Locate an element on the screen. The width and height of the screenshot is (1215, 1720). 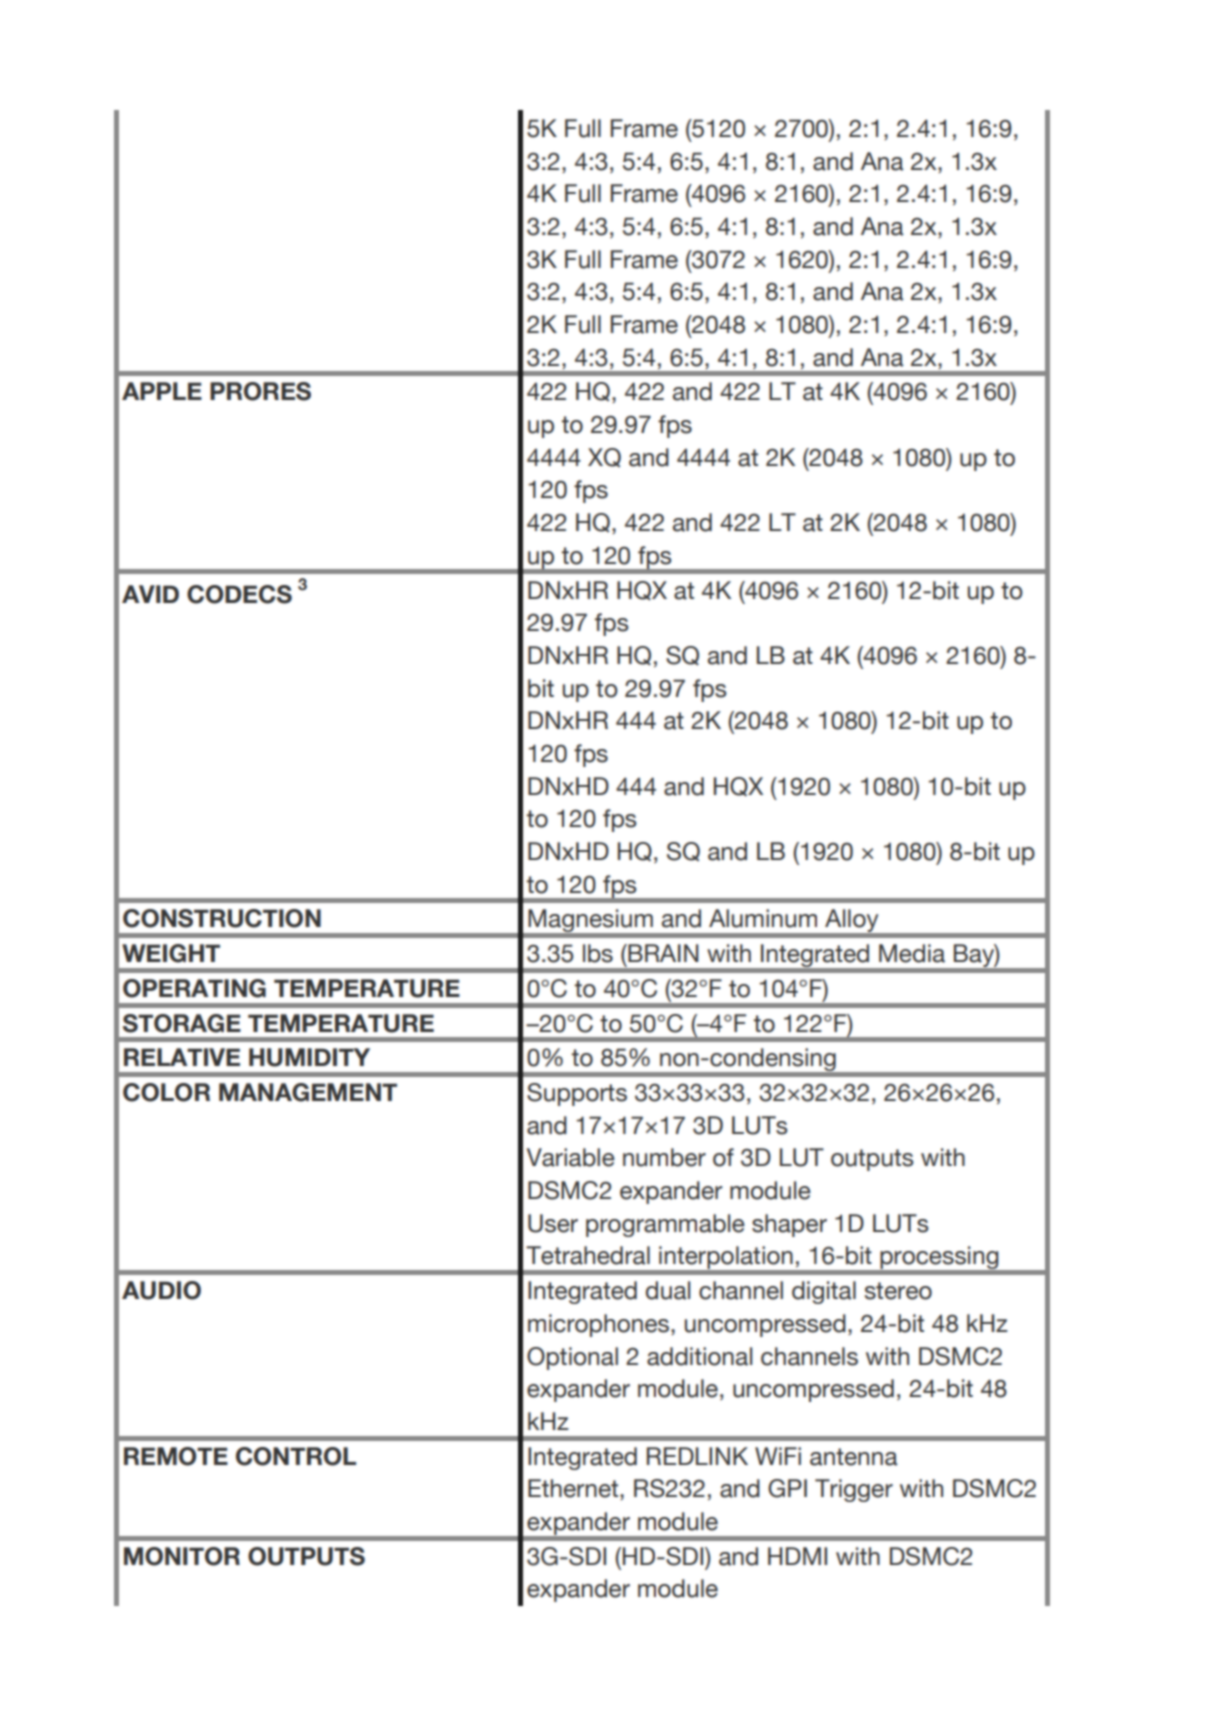
Media is located at coordinates (912, 953).
